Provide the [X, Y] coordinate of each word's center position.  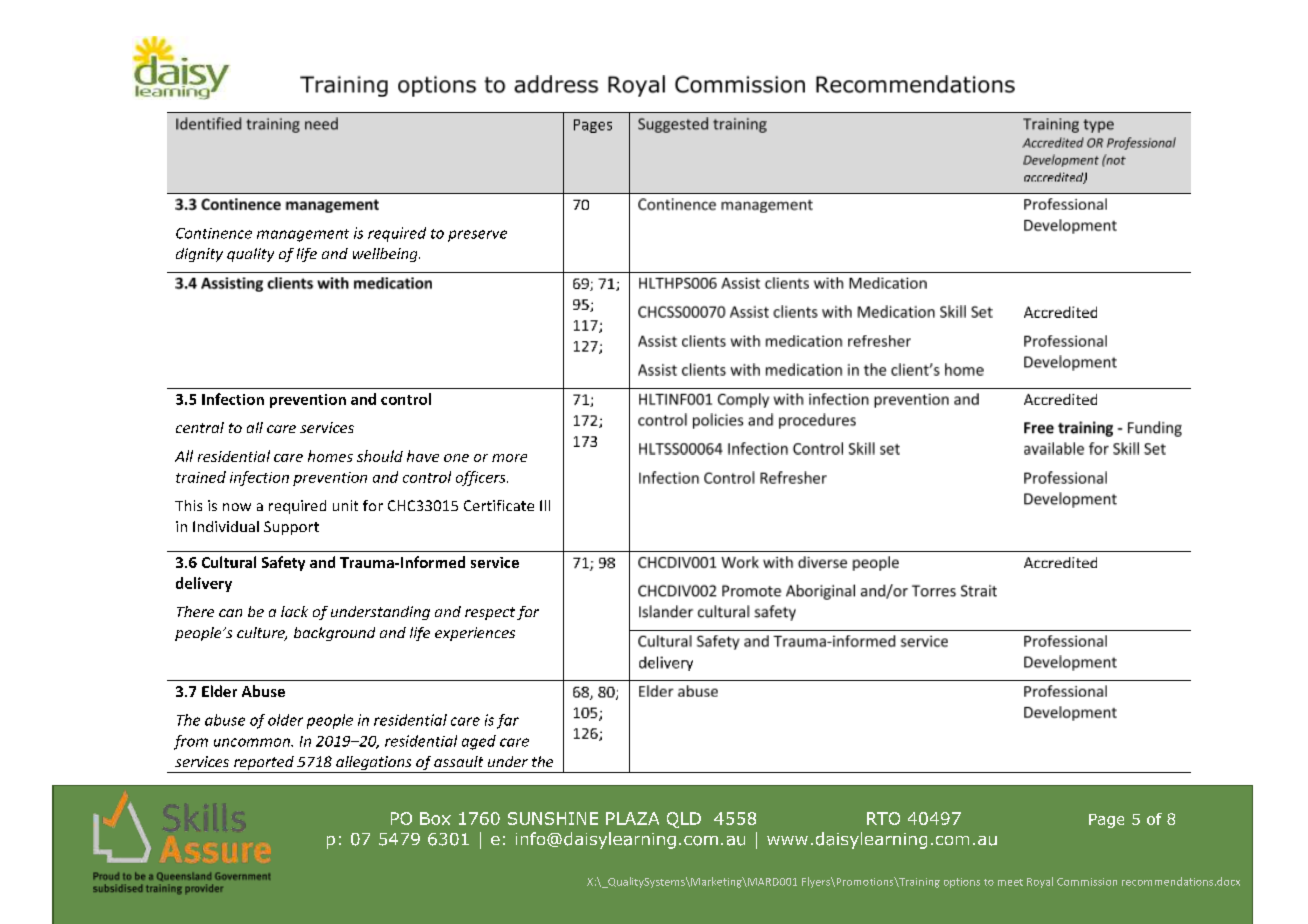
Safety [283, 563]
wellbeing [386, 255]
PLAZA [632, 818]
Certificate [499, 505]
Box [435, 818]
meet [1010, 882]
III [545, 505]
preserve [477, 236]
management [303, 235]
